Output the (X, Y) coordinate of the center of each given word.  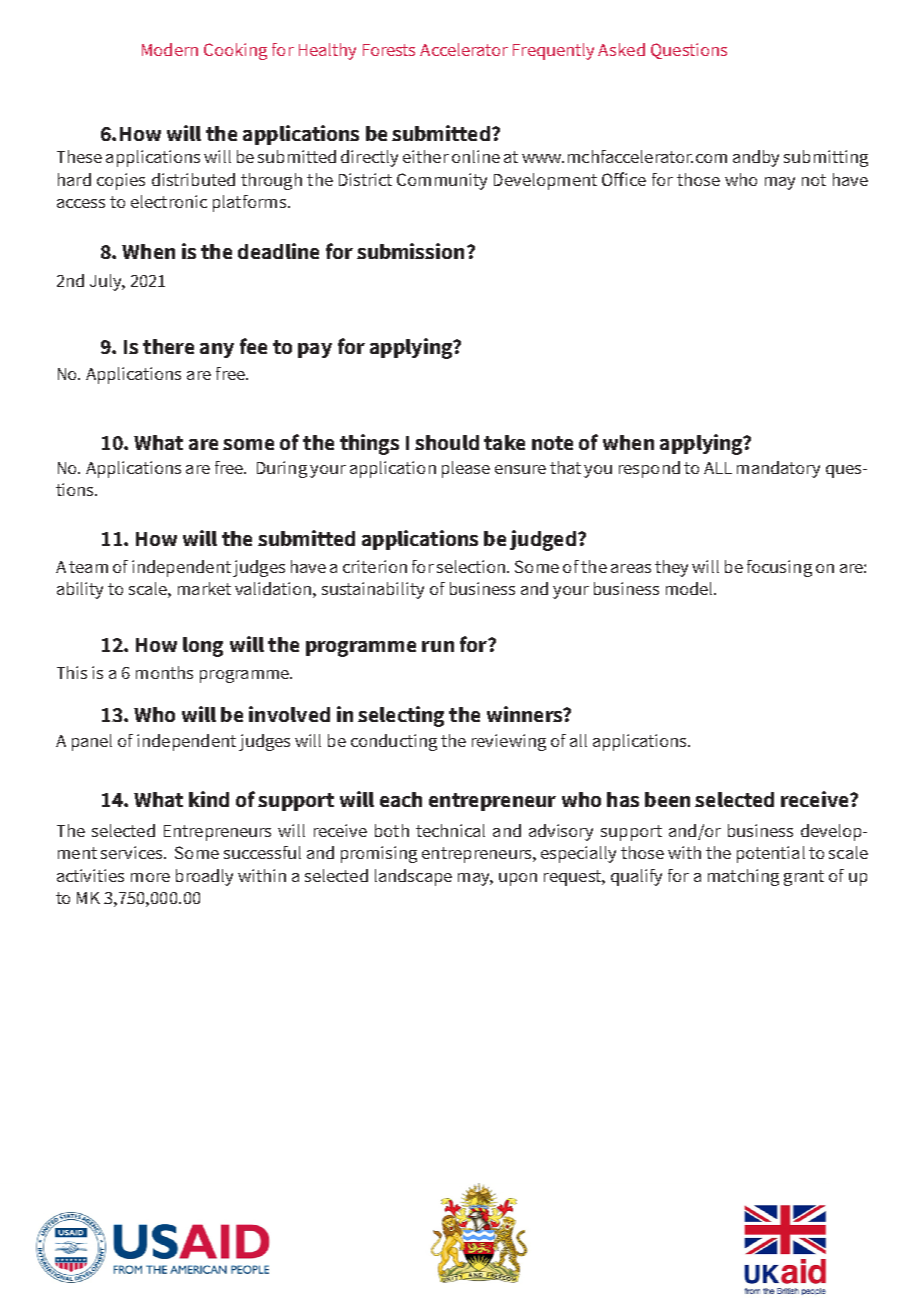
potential (771, 854)
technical (450, 830)
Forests (389, 50)
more (150, 877)
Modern (170, 49)
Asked (621, 49)
